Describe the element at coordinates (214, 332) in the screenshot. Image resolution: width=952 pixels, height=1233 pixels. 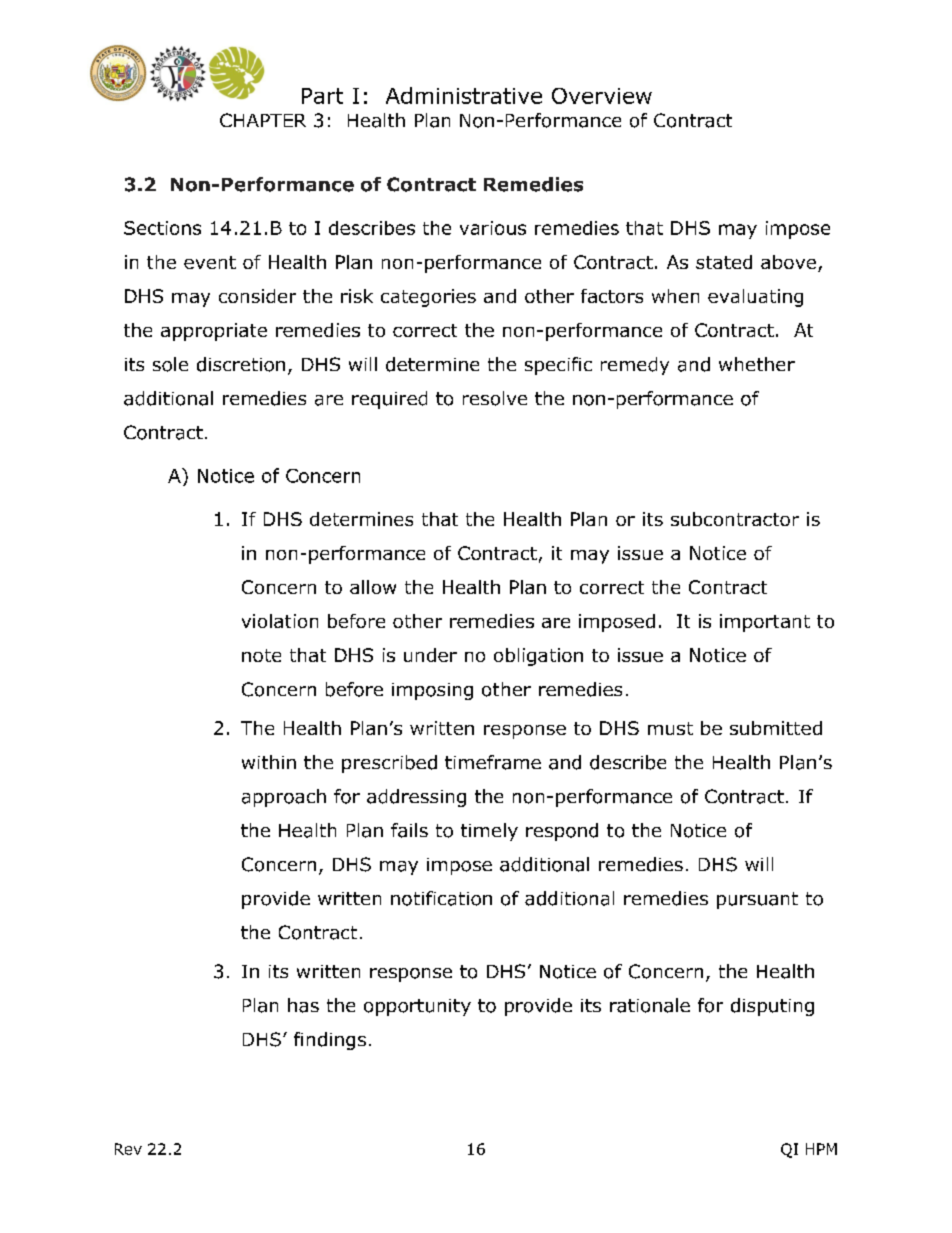
I see `appropriate` at that location.
